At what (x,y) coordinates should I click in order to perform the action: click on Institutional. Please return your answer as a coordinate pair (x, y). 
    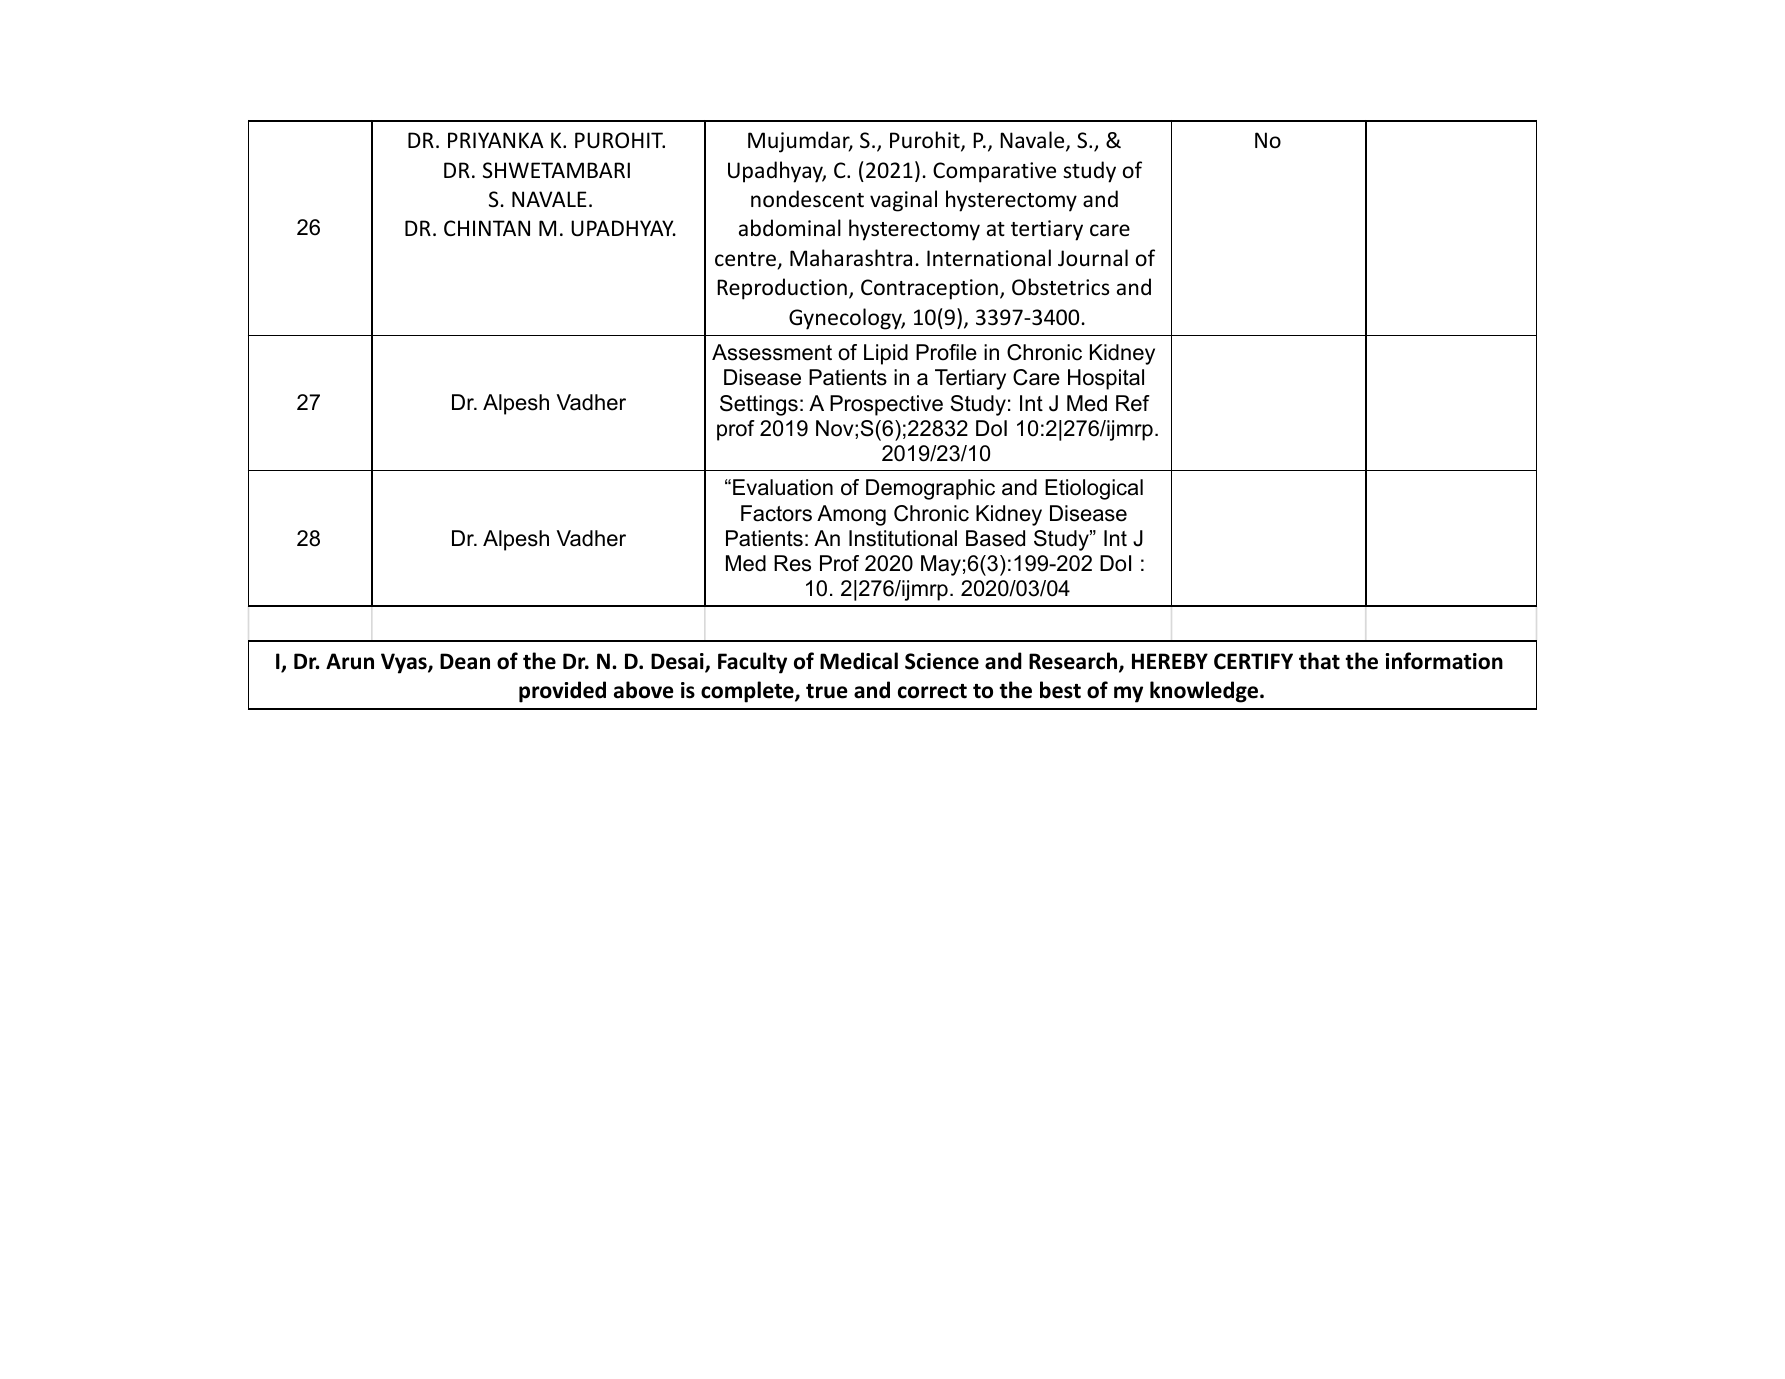
    Looking at the image, I should click on (903, 538).
